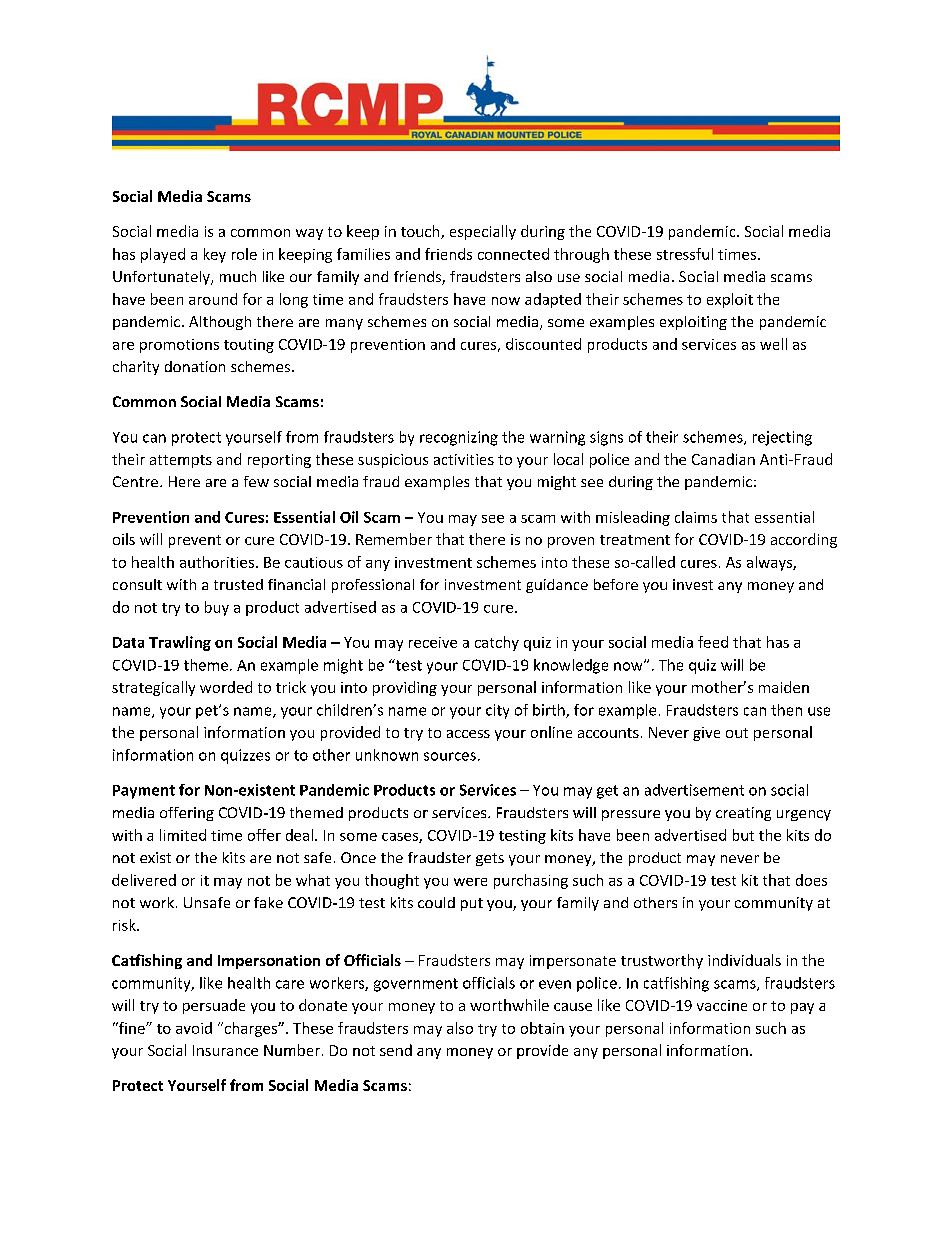  What do you see at coordinates (215, 255) in the page?
I see `key` at bounding box center [215, 255].
